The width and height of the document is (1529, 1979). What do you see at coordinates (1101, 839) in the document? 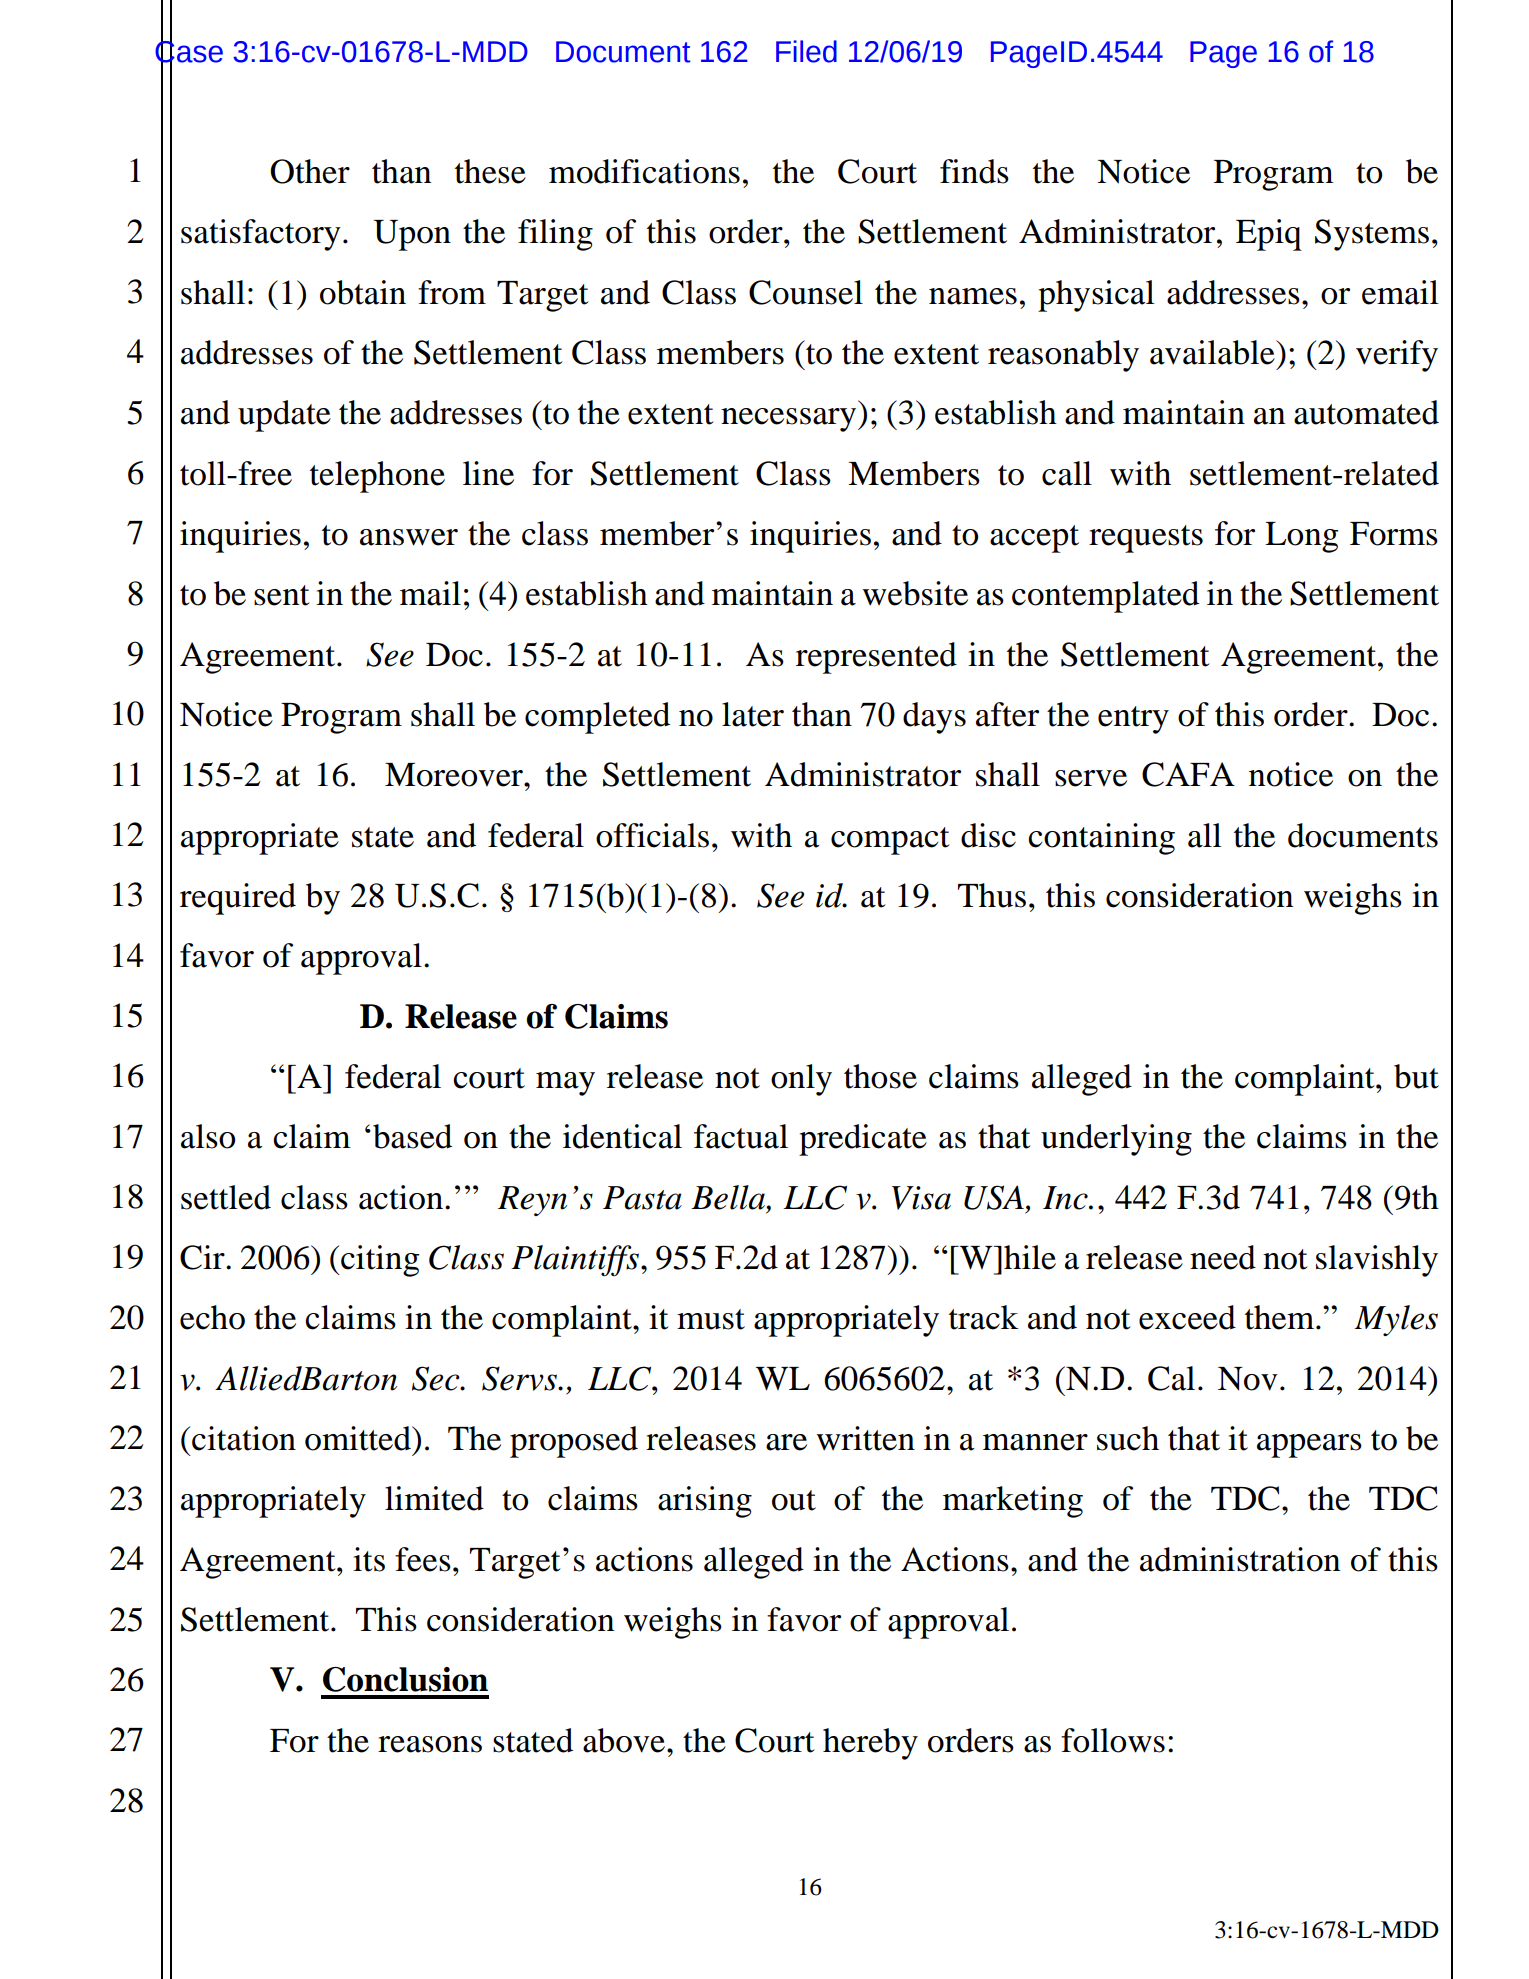
I see `containing` at bounding box center [1101, 839].
